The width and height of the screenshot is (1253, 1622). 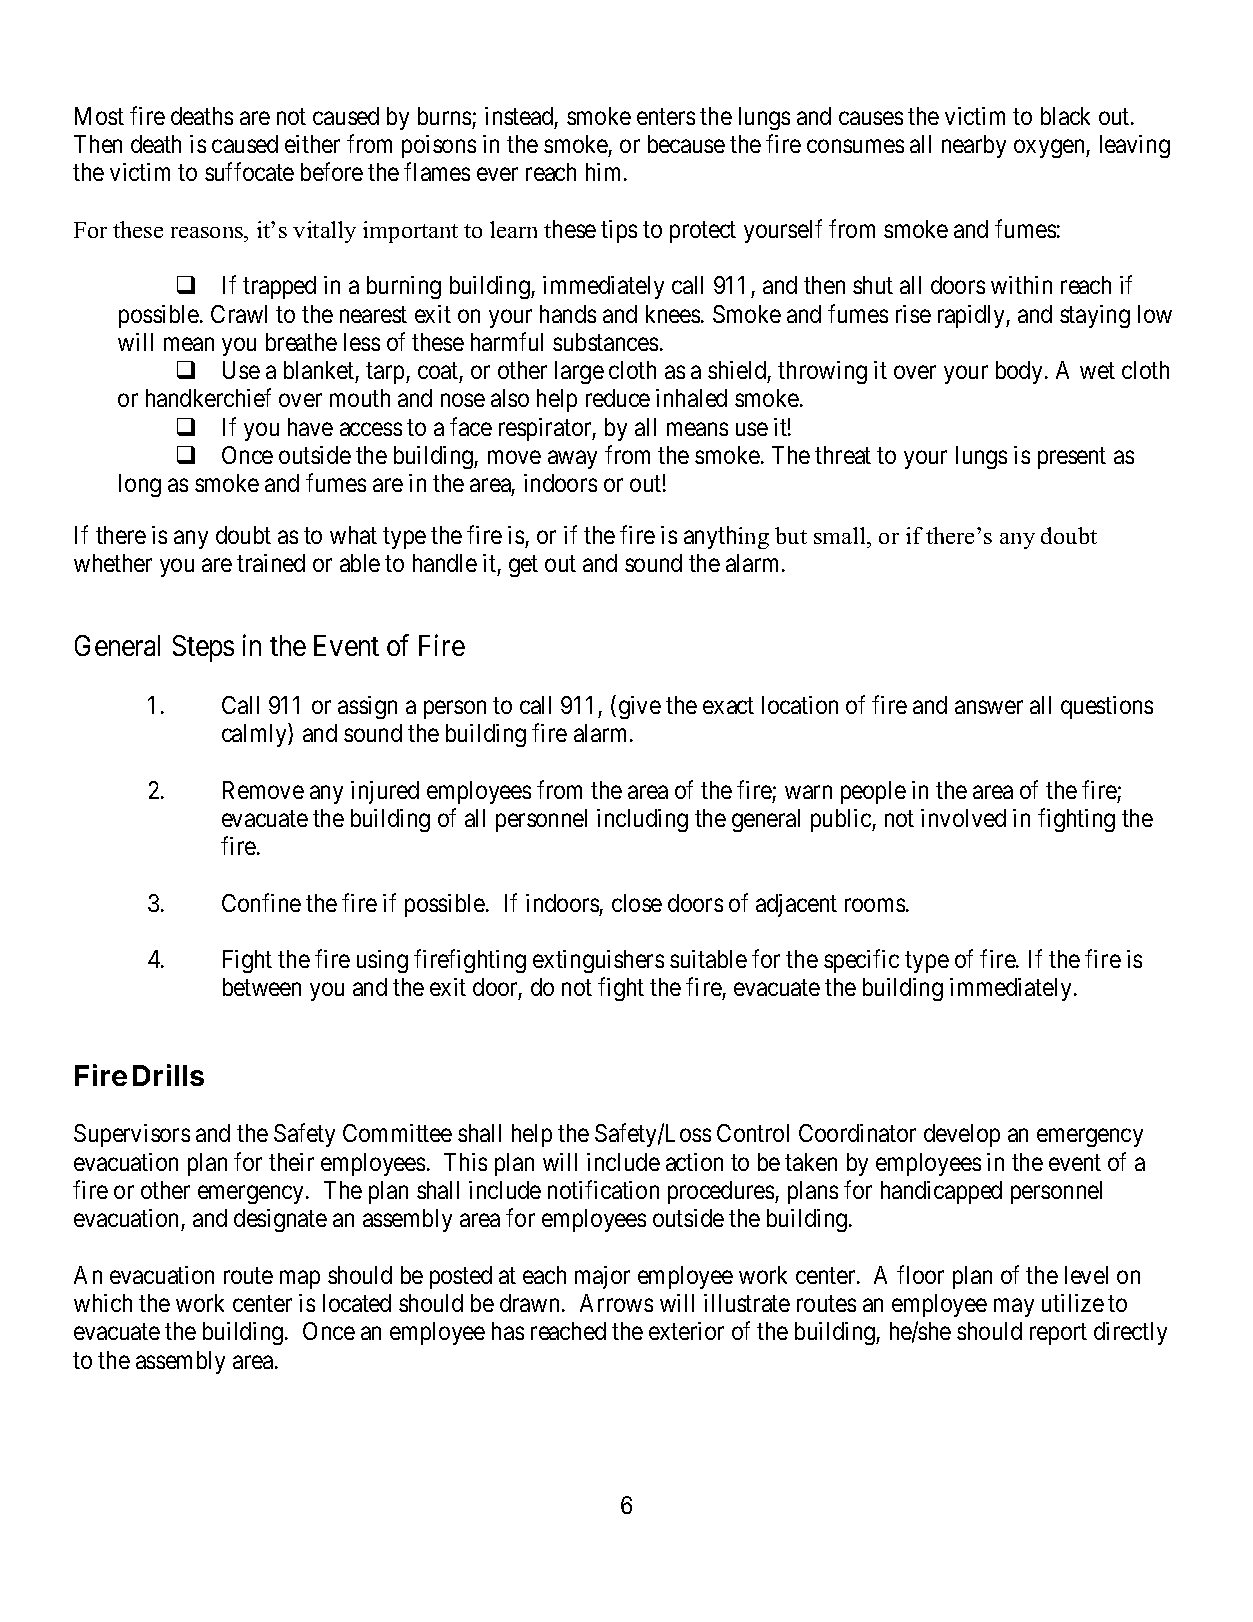 What do you see at coordinates (271, 563) in the screenshot?
I see `trained` at bounding box center [271, 563].
